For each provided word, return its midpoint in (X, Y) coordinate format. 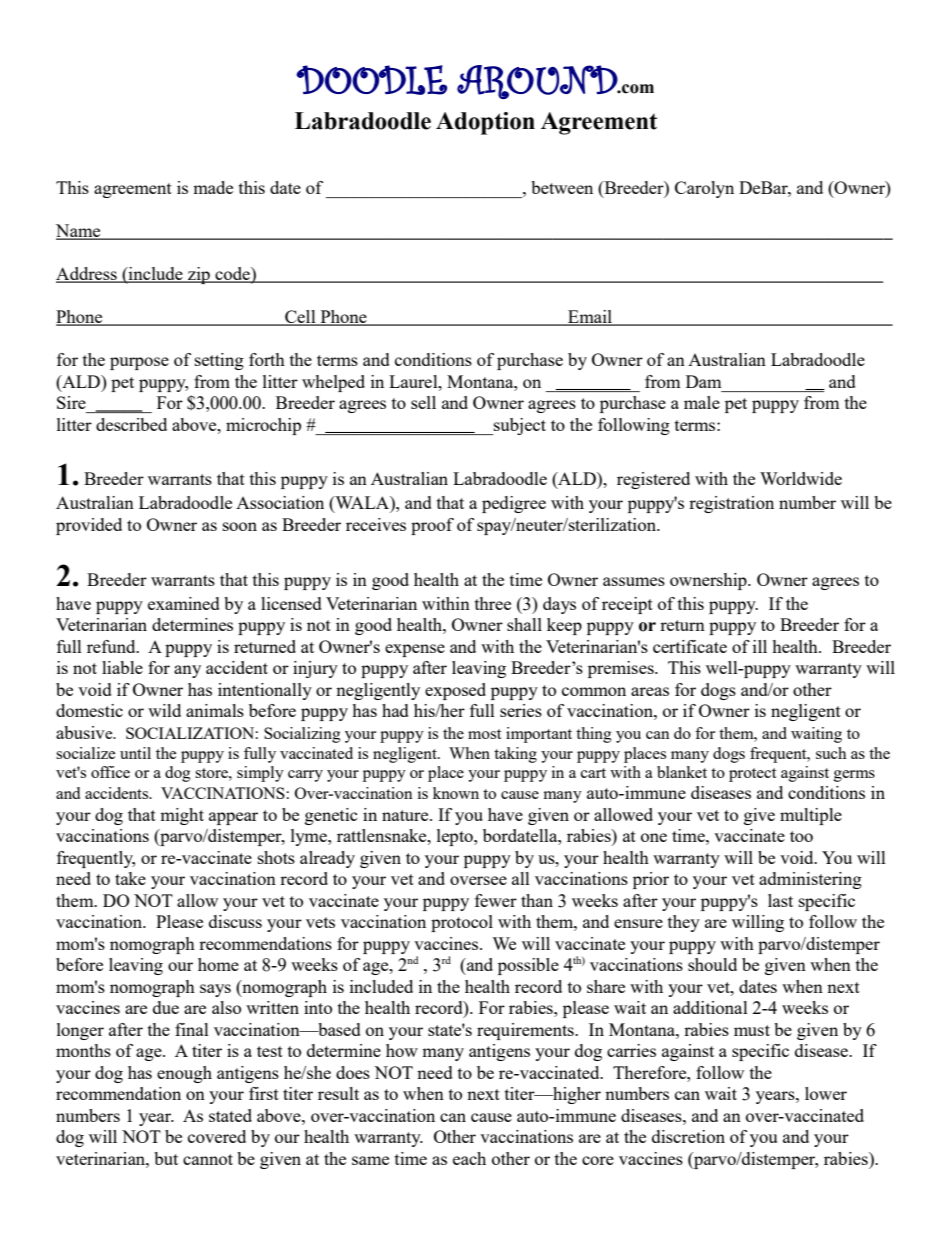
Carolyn (704, 189)
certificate (690, 646)
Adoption (485, 123)
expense (415, 650)
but (166, 1158)
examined (184, 603)
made (213, 187)
